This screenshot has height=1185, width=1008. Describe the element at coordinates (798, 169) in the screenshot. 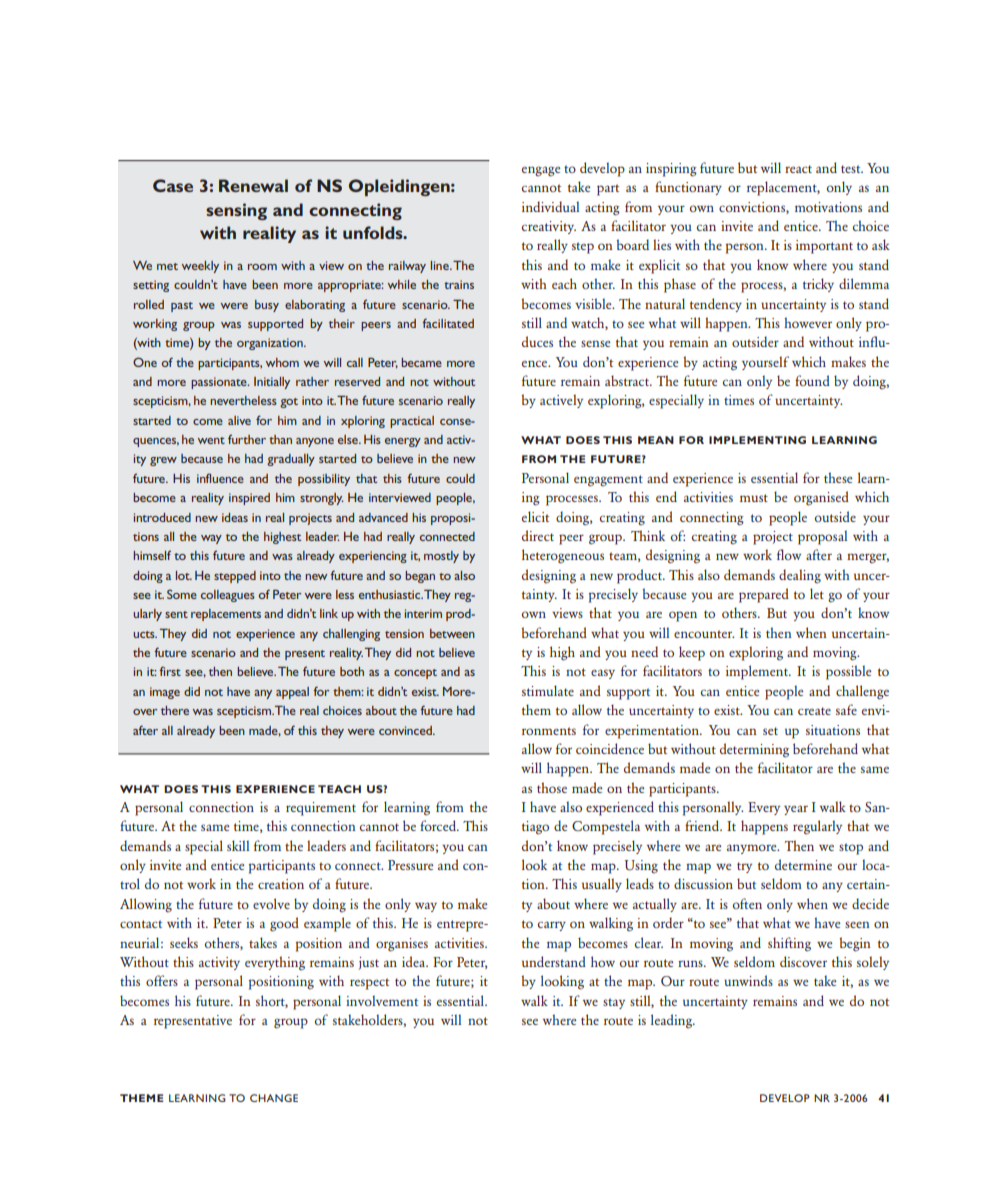

I see `react` at that location.
